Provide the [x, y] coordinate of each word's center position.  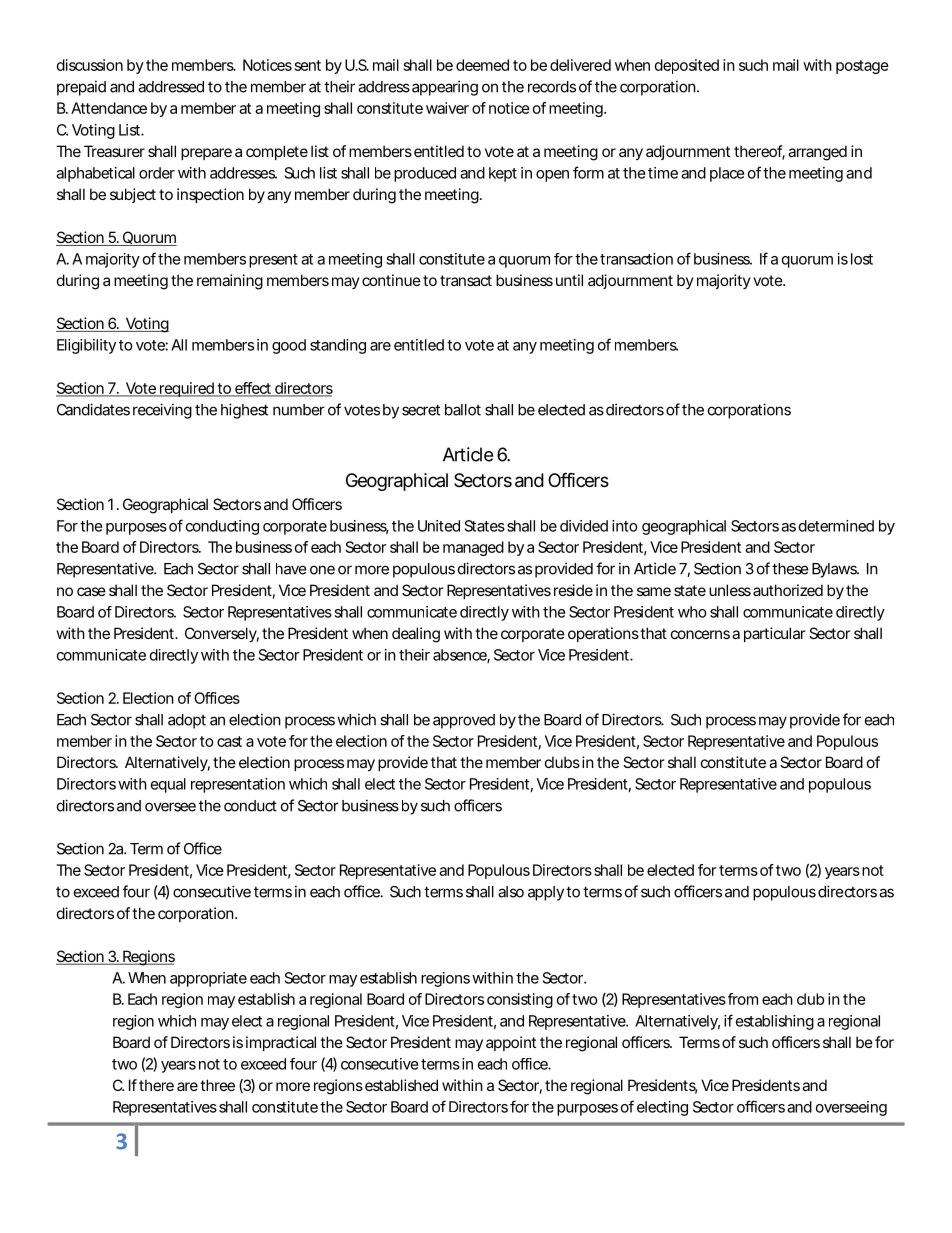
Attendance [109, 108]
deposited [687, 66]
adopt [187, 721]
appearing [445, 88]
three [217, 1085]
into [625, 526]
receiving [162, 411]
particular [774, 634]
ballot [463, 410]
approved [464, 721]
